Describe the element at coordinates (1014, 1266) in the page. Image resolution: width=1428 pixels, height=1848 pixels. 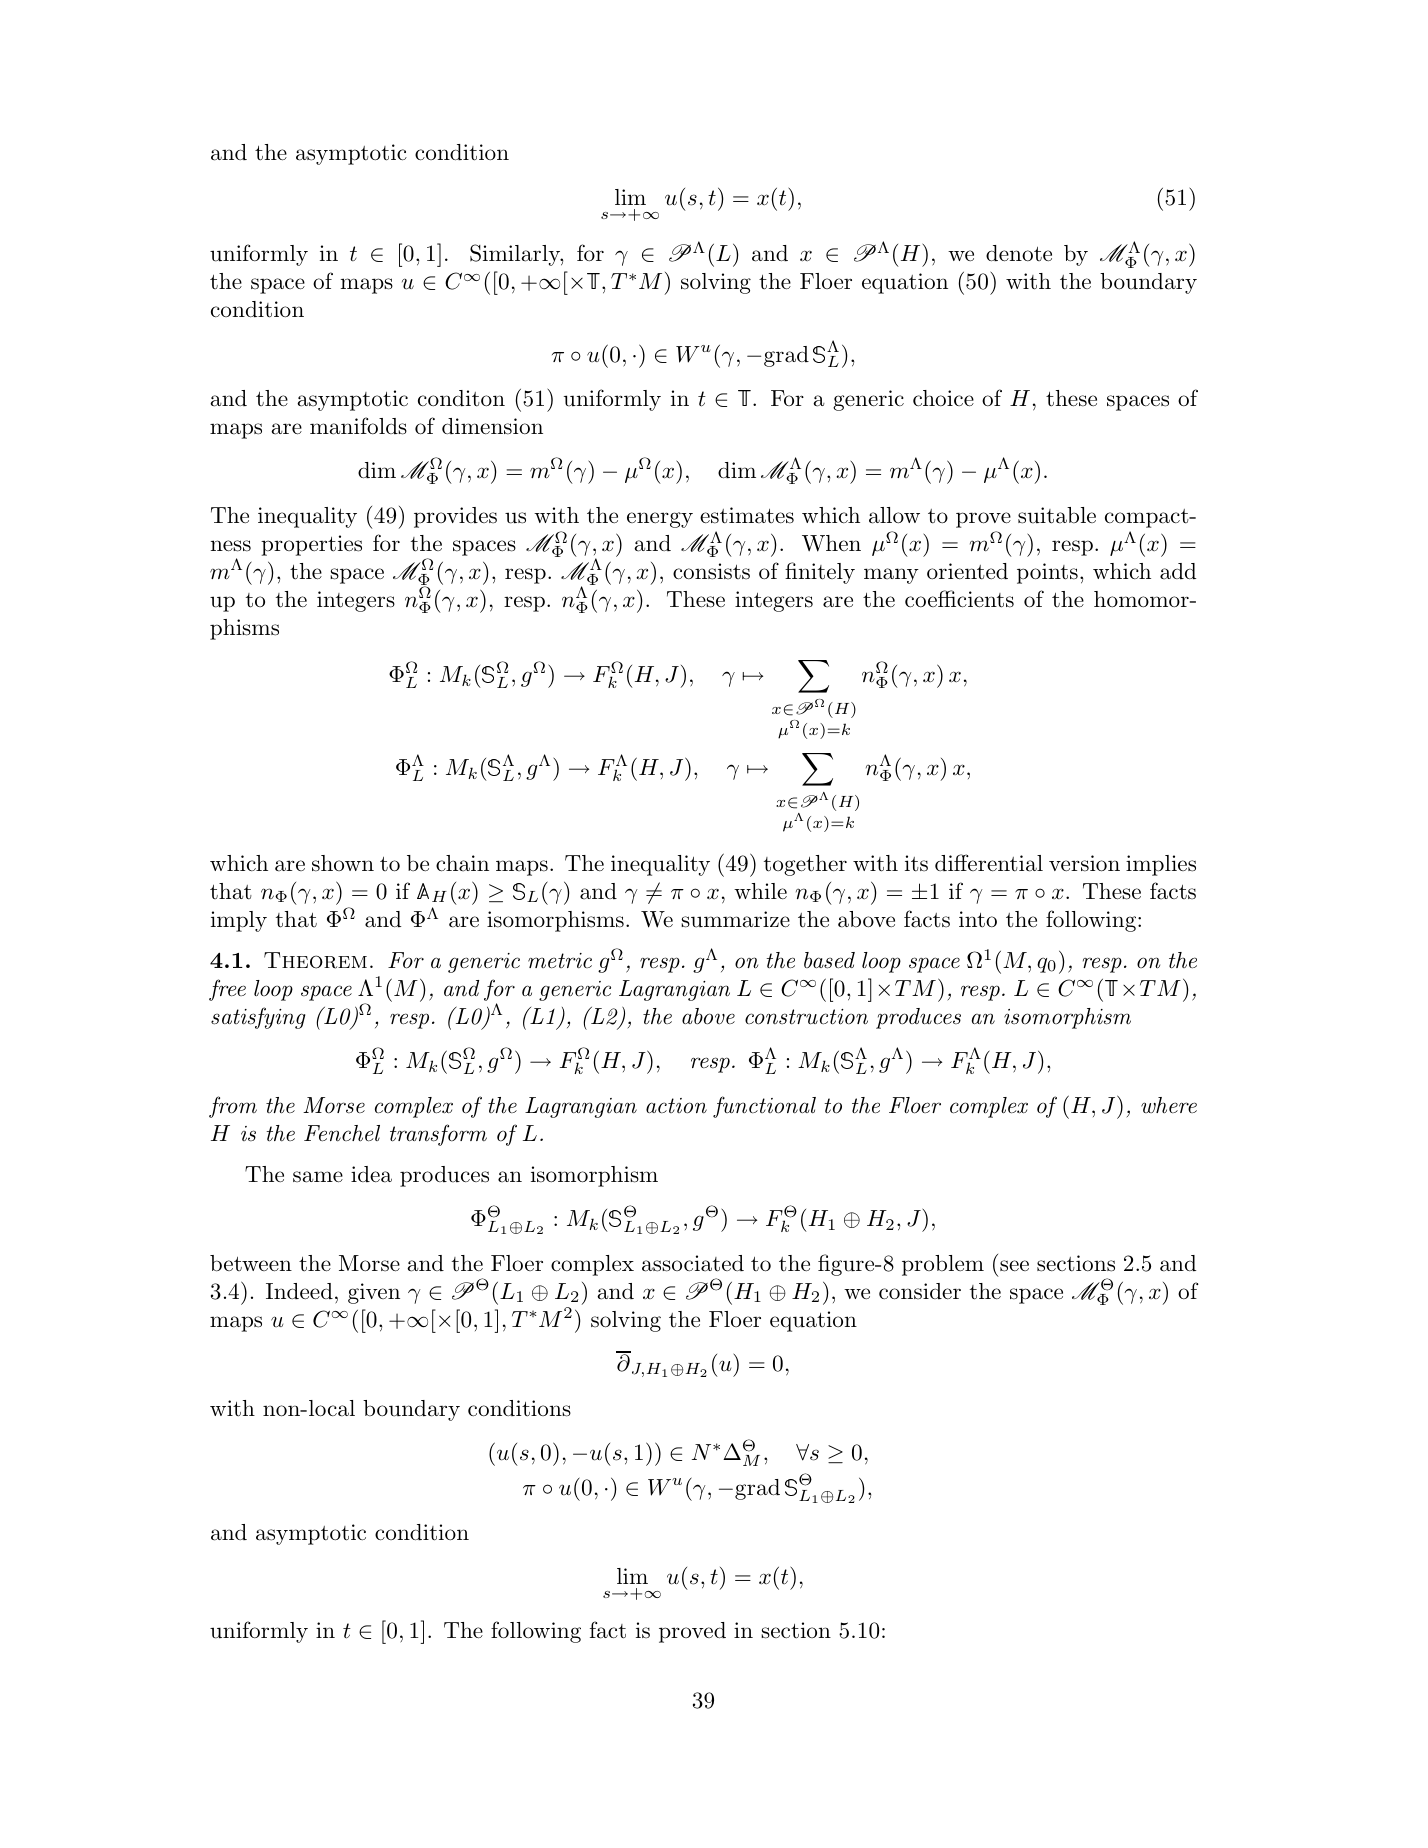
I see `see` at that location.
